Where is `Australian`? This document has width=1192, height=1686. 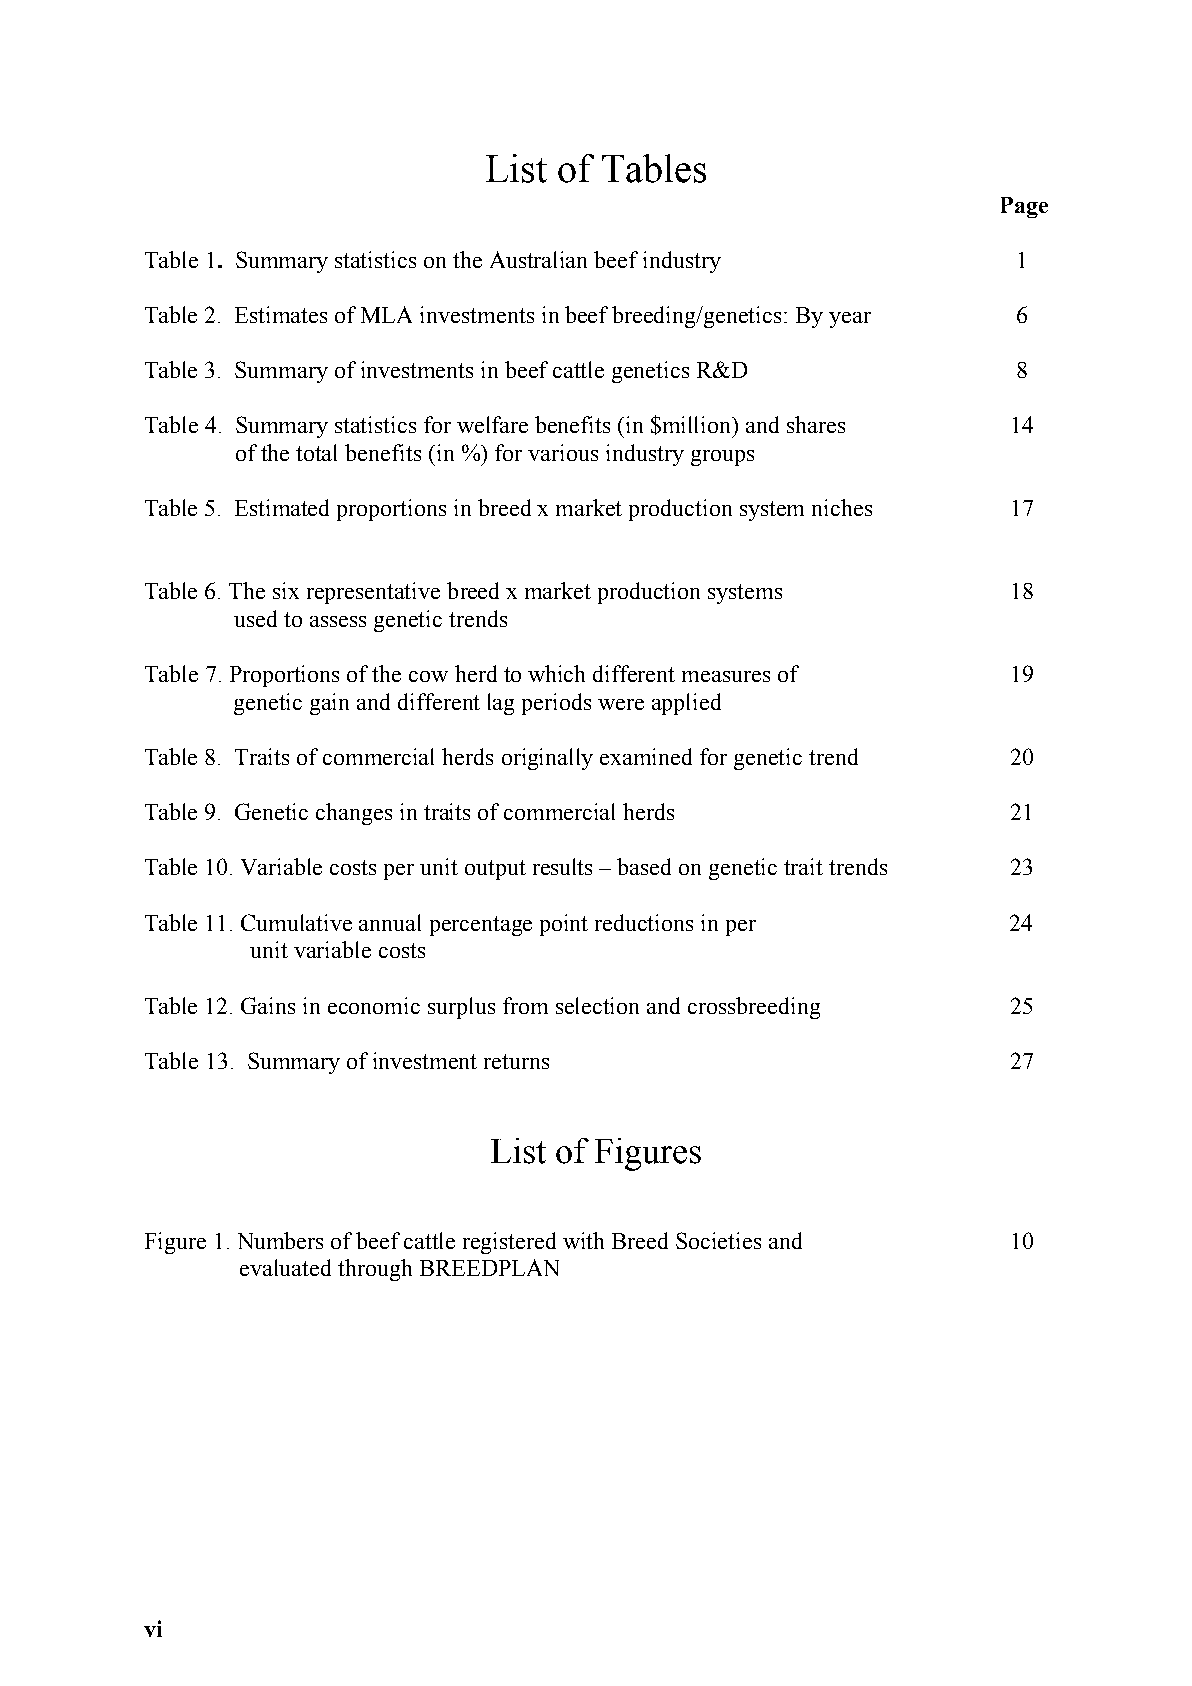
Australian is located at coordinates (538, 259).
